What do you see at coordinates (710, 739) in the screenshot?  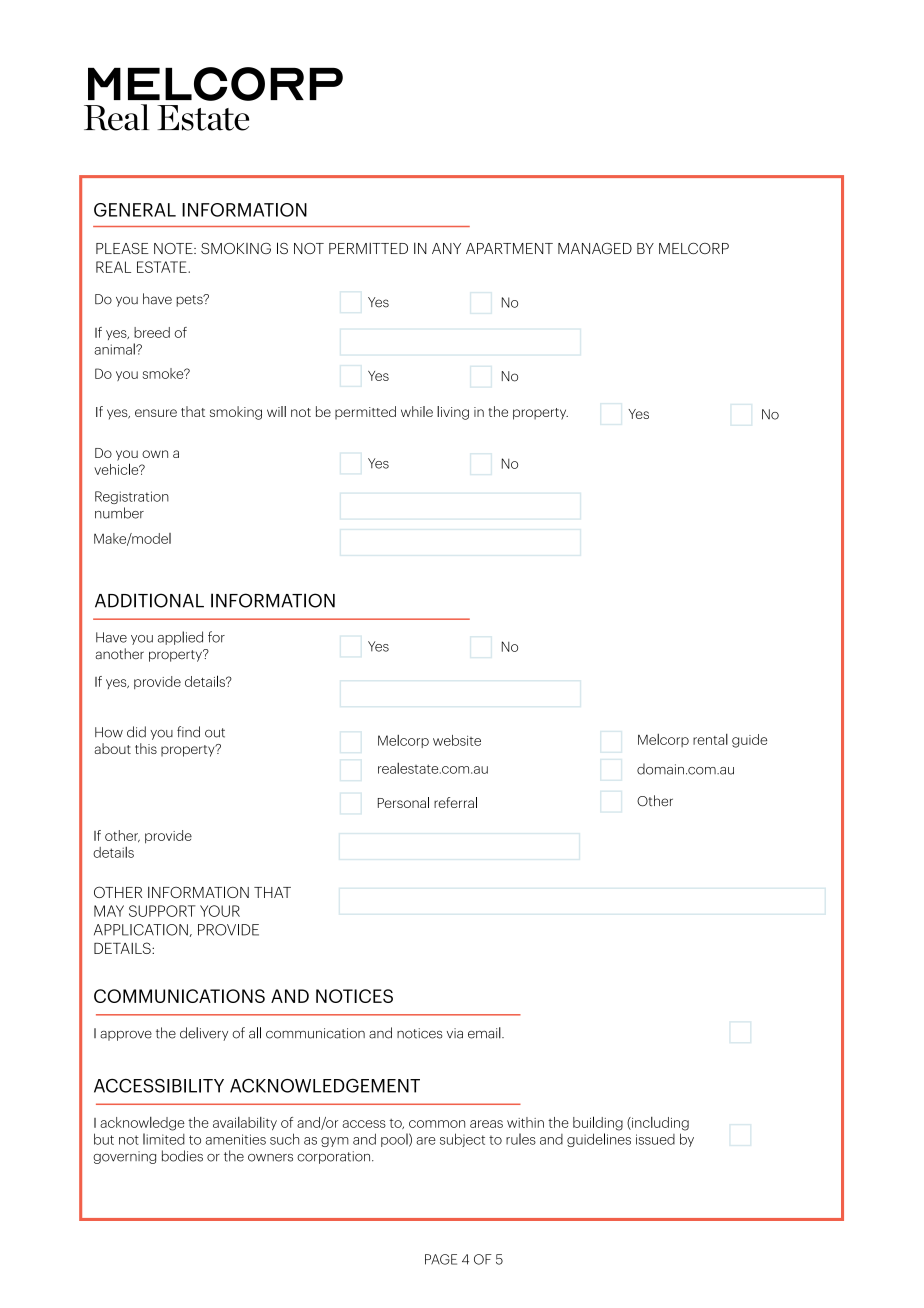 I see `rental` at bounding box center [710, 739].
